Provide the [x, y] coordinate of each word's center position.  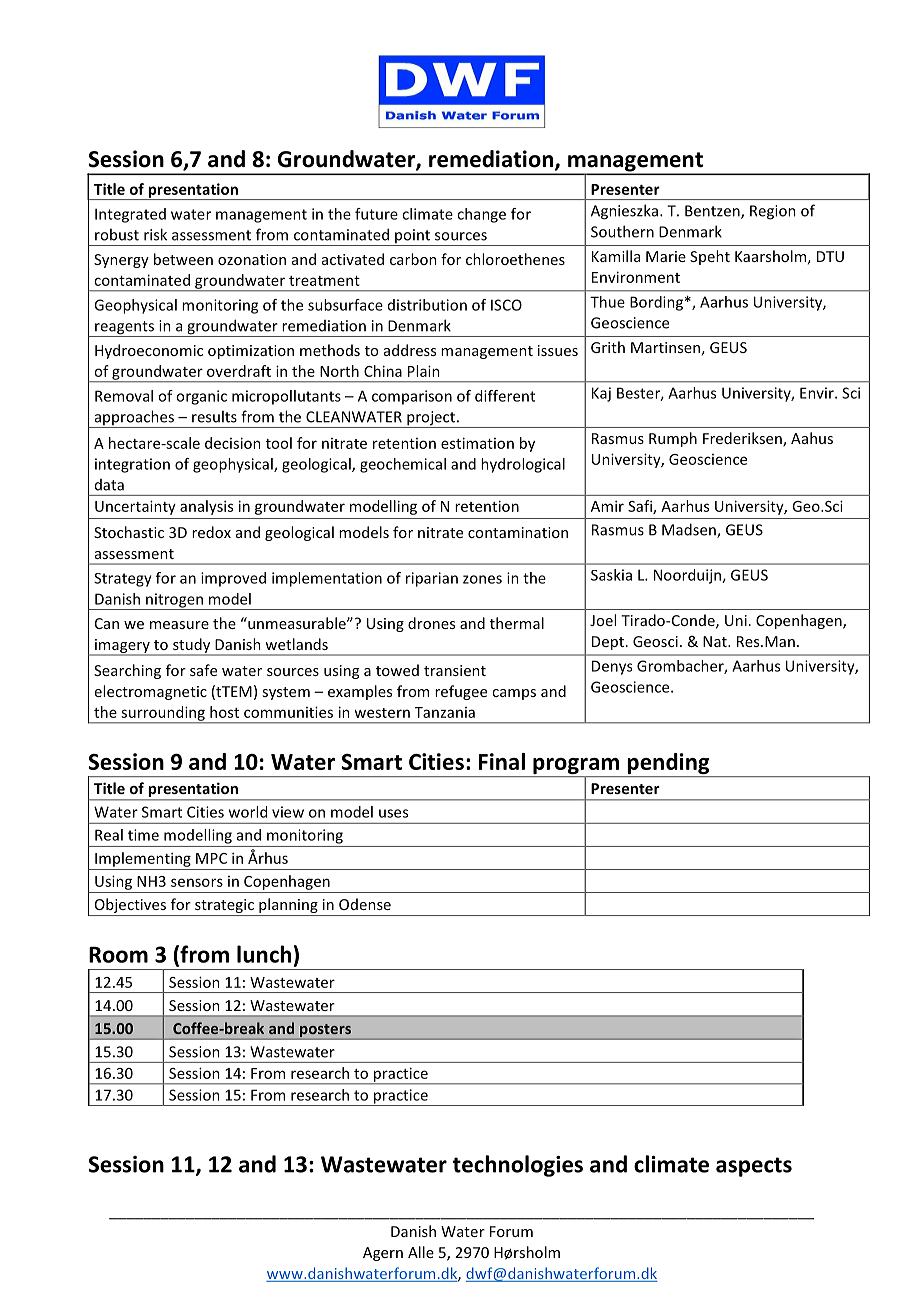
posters [326, 1032]
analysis [206, 507]
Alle [421, 1252]
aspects [754, 1167]
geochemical [403, 465]
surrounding [163, 714]
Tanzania [445, 712]
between [183, 259]
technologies [517, 1166]
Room [118, 955]
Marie [666, 256]
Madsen [690, 530]
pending [668, 765]
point [413, 237]
